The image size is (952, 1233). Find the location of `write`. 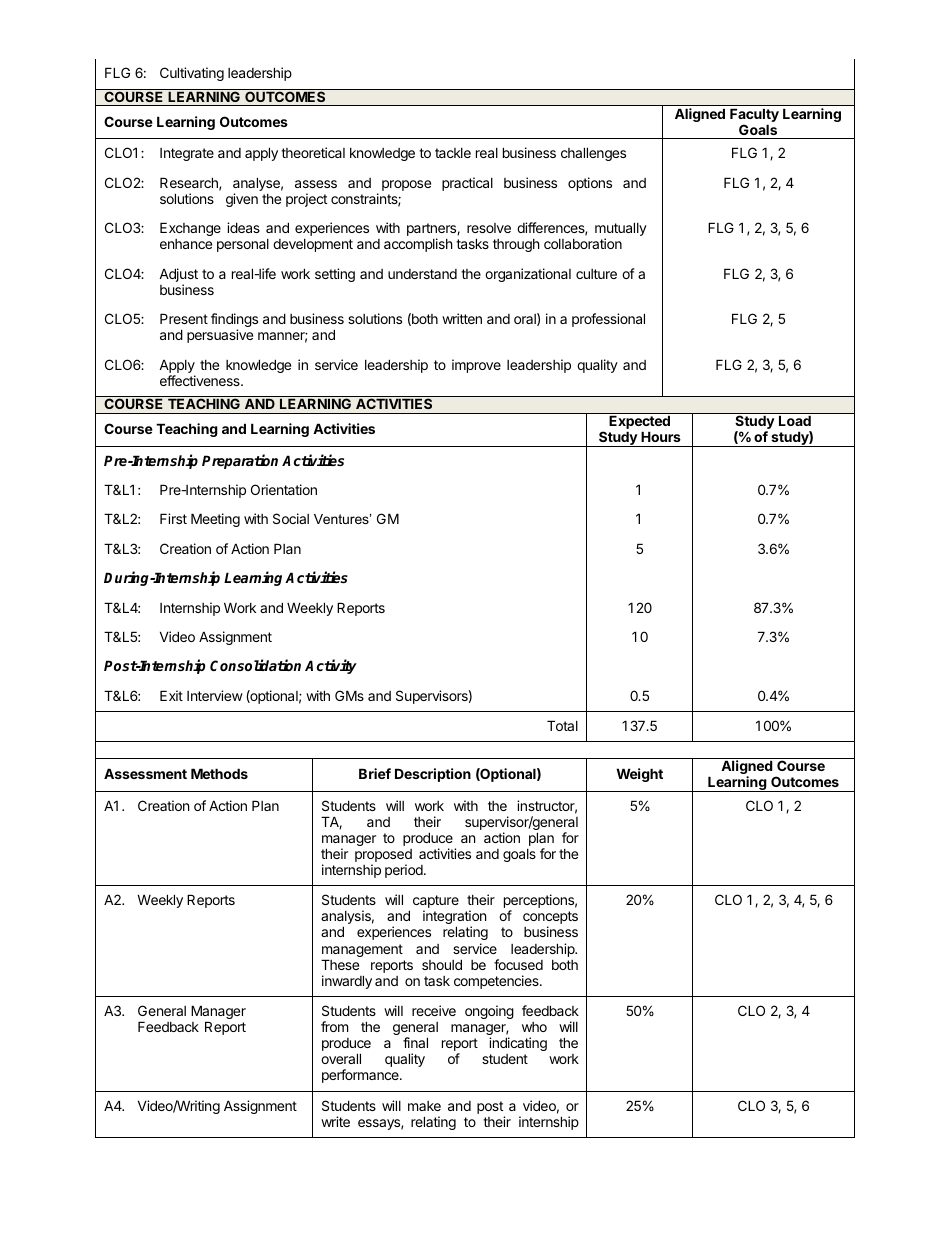

write is located at coordinates (335, 1121).
